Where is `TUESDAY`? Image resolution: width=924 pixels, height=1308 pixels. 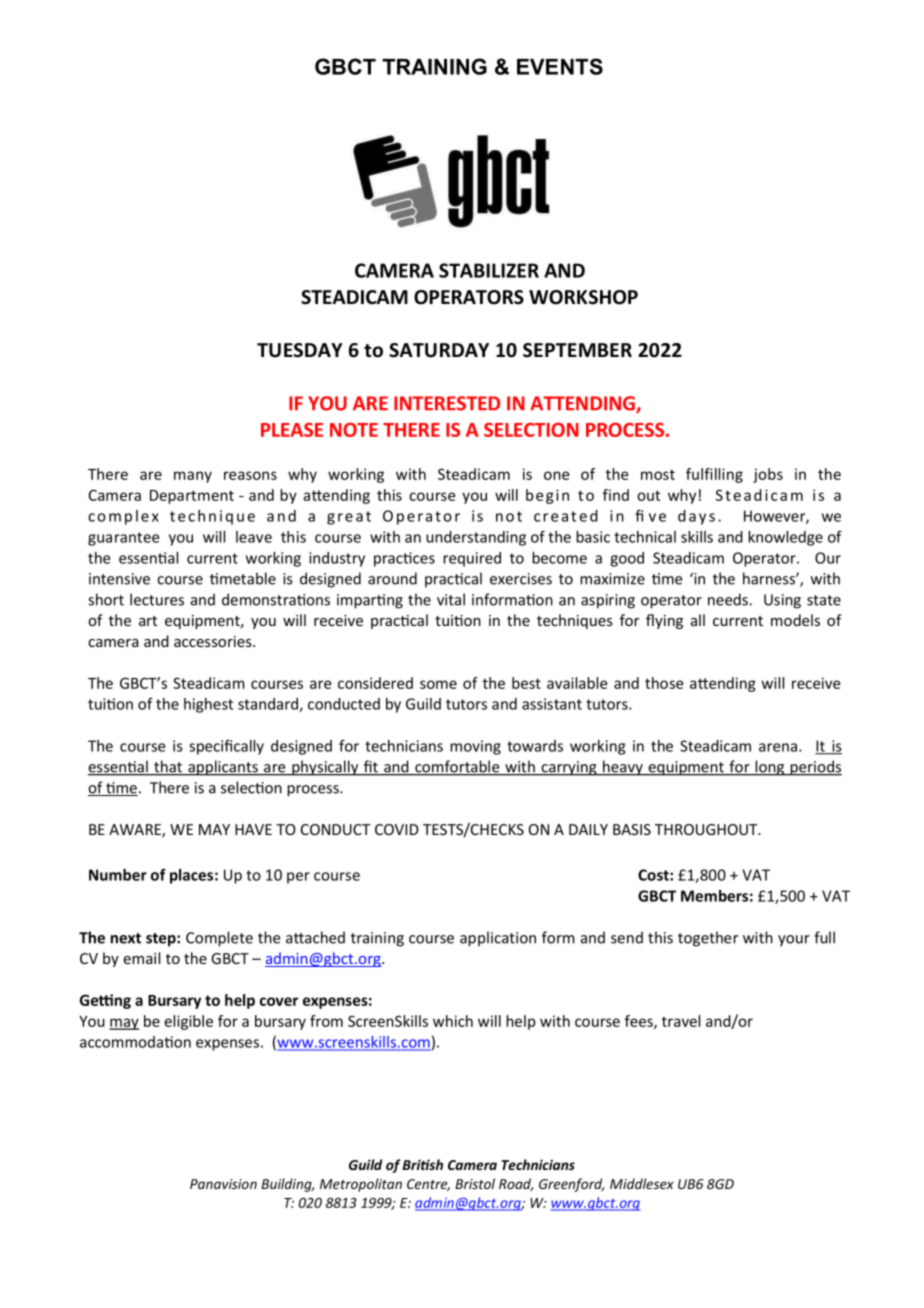
TUESDAY is located at coordinates (300, 350).
